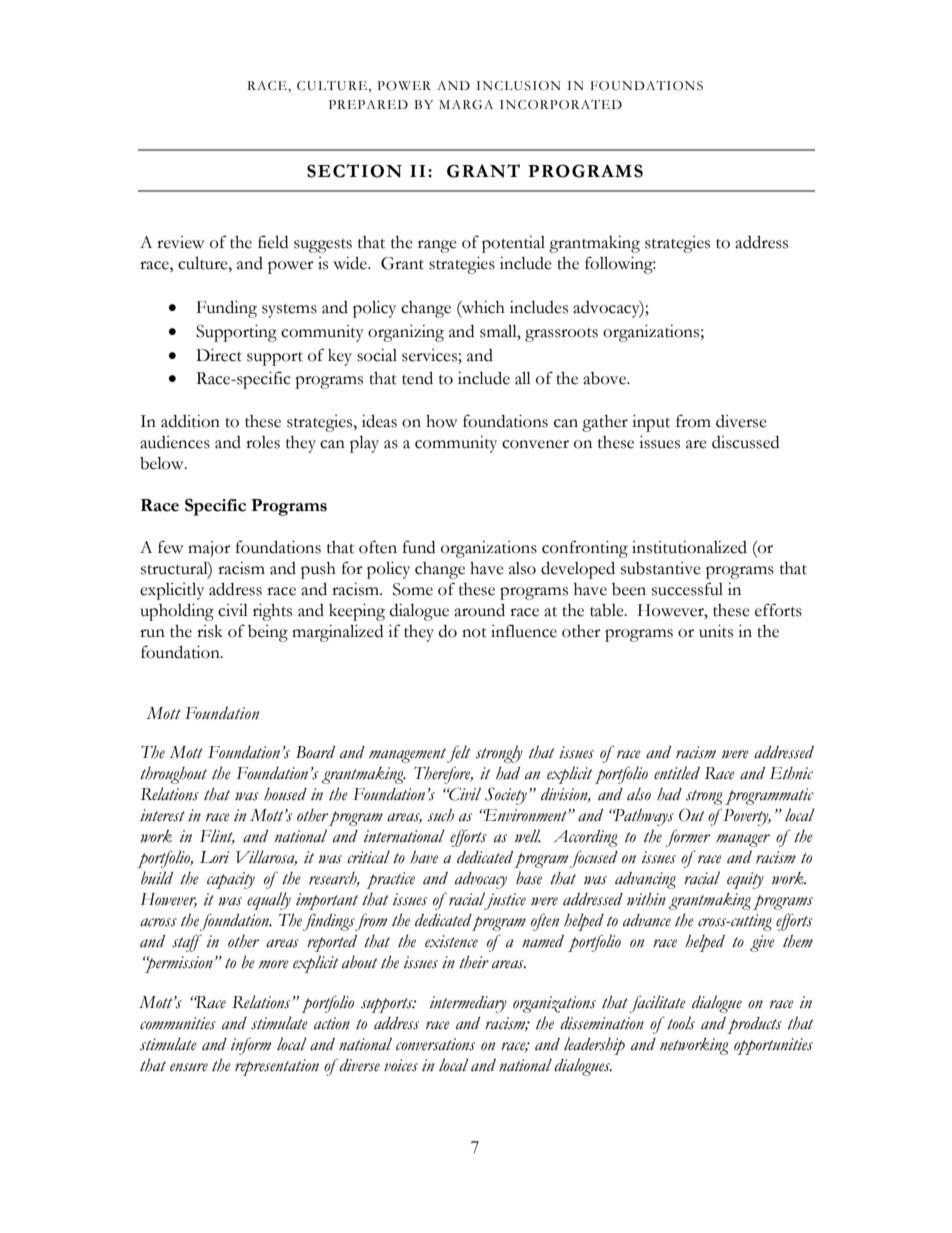  Describe the element at coordinates (173, 775) in the screenshot. I see `throughout` at that location.
